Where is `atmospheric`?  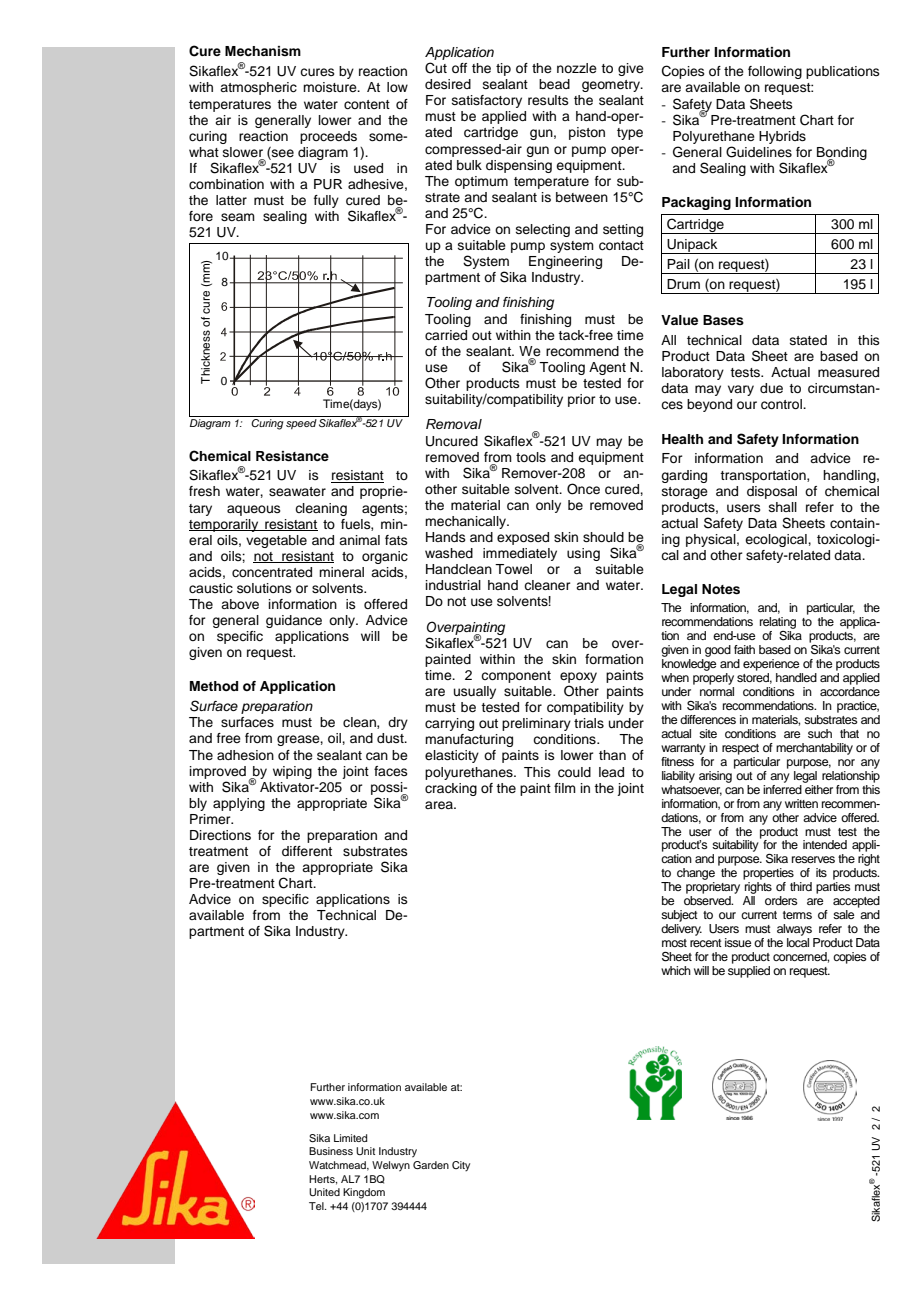 atmospheric is located at coordinates (258, 88).
